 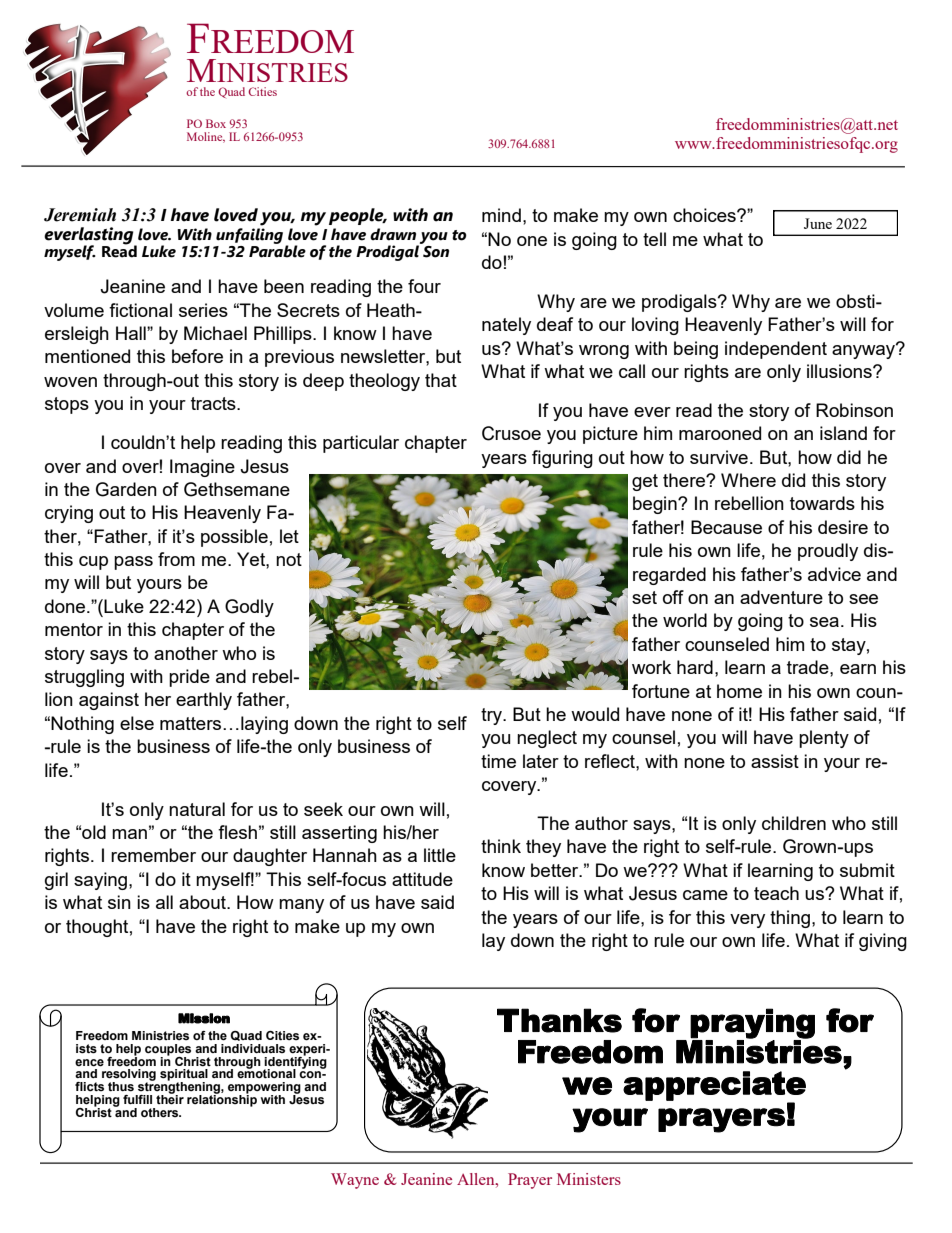 I want to click on natural, so click(x=197, y=809).
